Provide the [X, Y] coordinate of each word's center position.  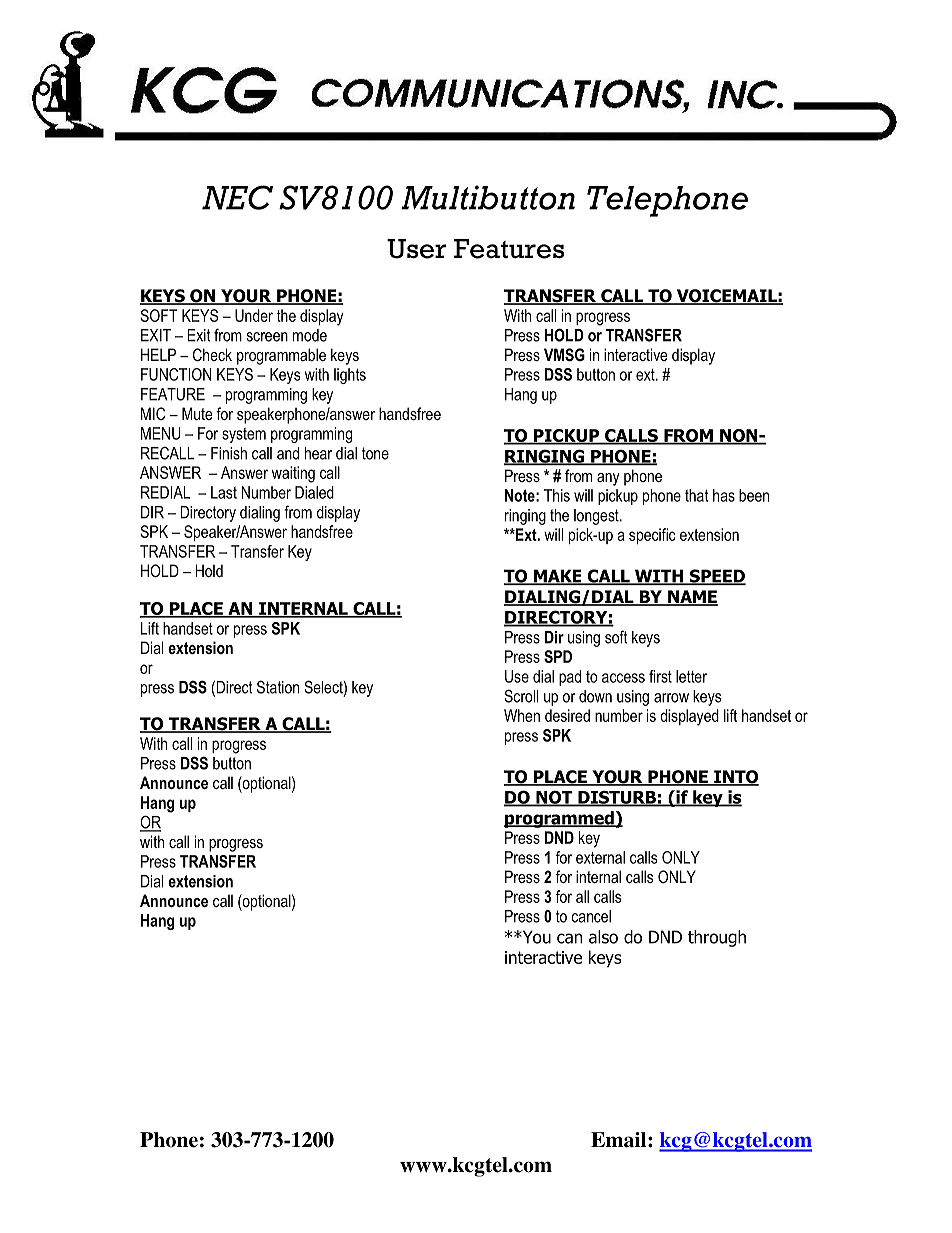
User [417, 249]
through [717, 938]
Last [224, 492]
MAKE [558, 577]
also [603, 937]
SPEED [716, 577]
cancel [591, 916]
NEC [237, 197]
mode [310, 335]
